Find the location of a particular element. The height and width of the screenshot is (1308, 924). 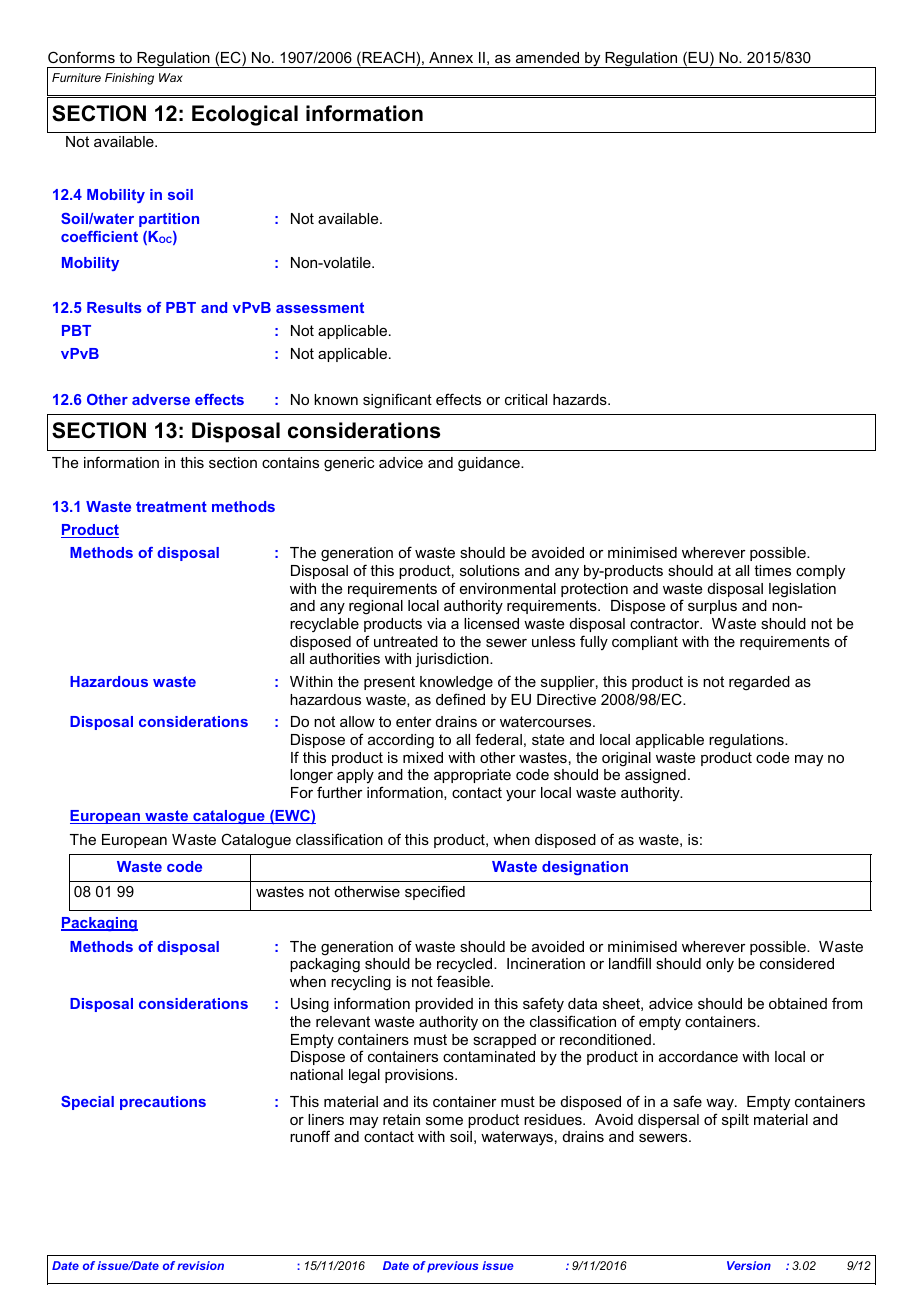

recycled is located at coordinates (466, 965).
